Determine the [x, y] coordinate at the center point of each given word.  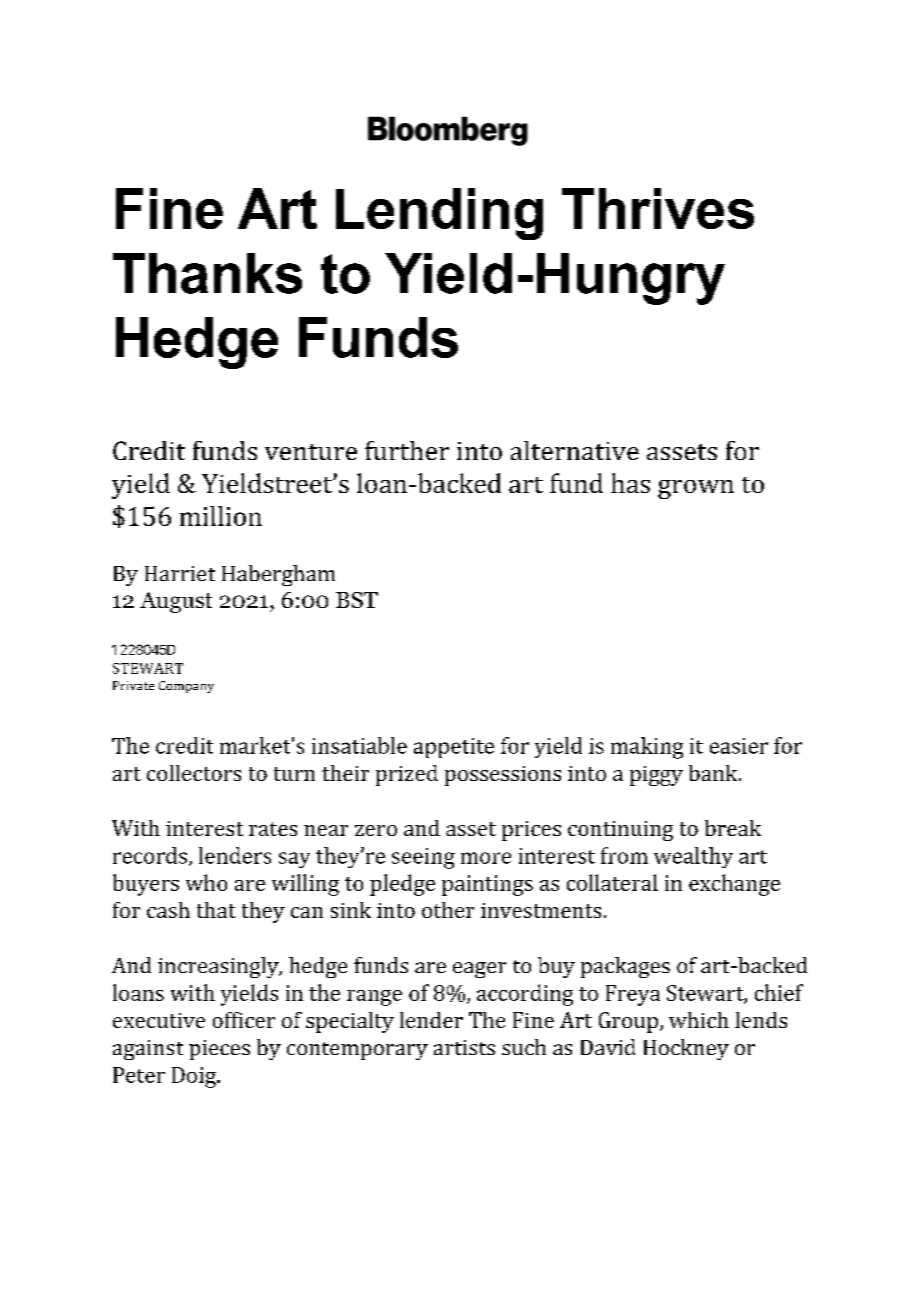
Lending [439, 214]
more [486, 858]
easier [739, 746]
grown [696, 489]
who [206, 882]
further [407, 450]
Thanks [207, 273]
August [176, 602]
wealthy [693, 857]
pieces [219, 1050]
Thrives [658, 208]
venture [311, 452]
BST [357, 600]
